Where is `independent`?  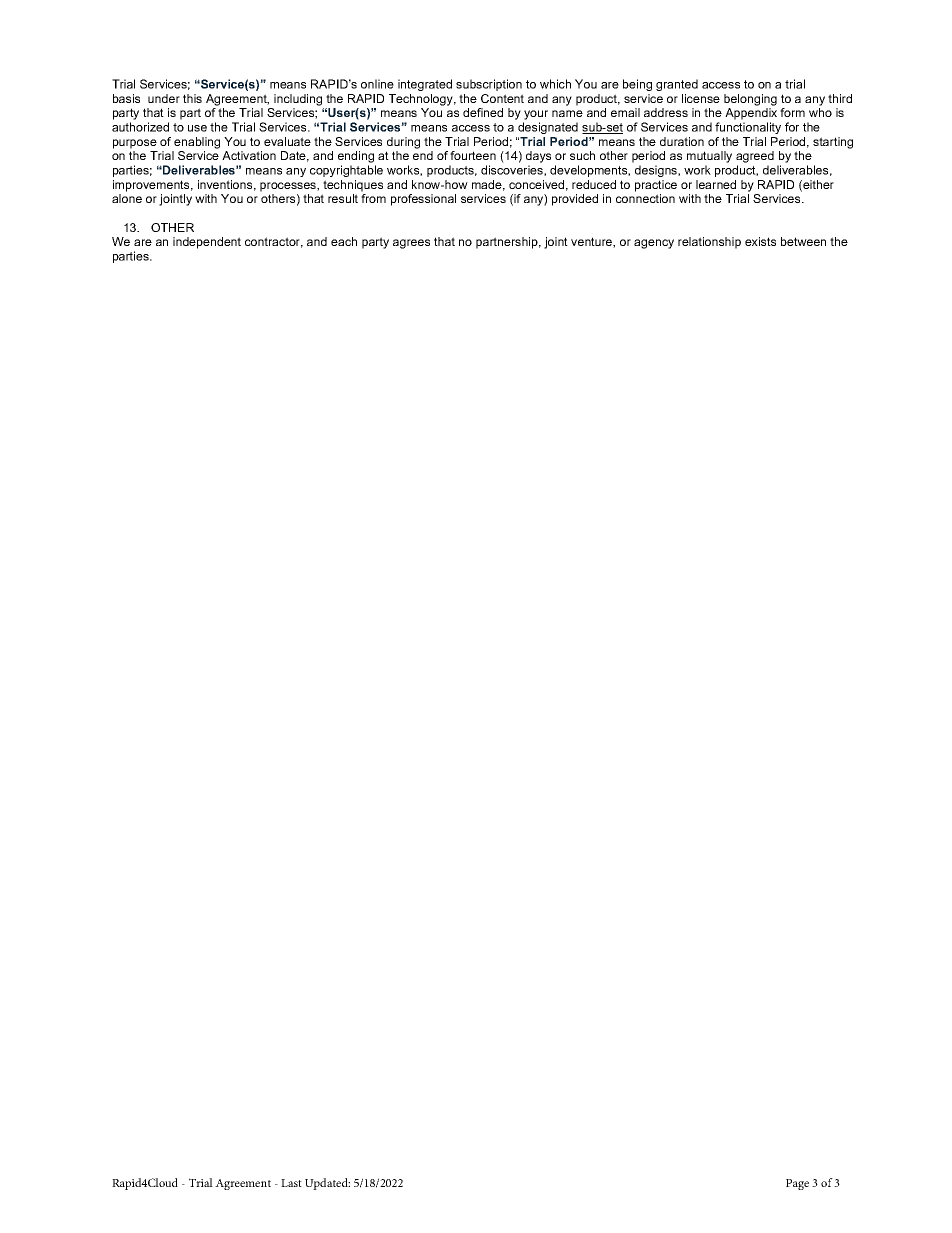 independent is located at coordinates (207, 243).
